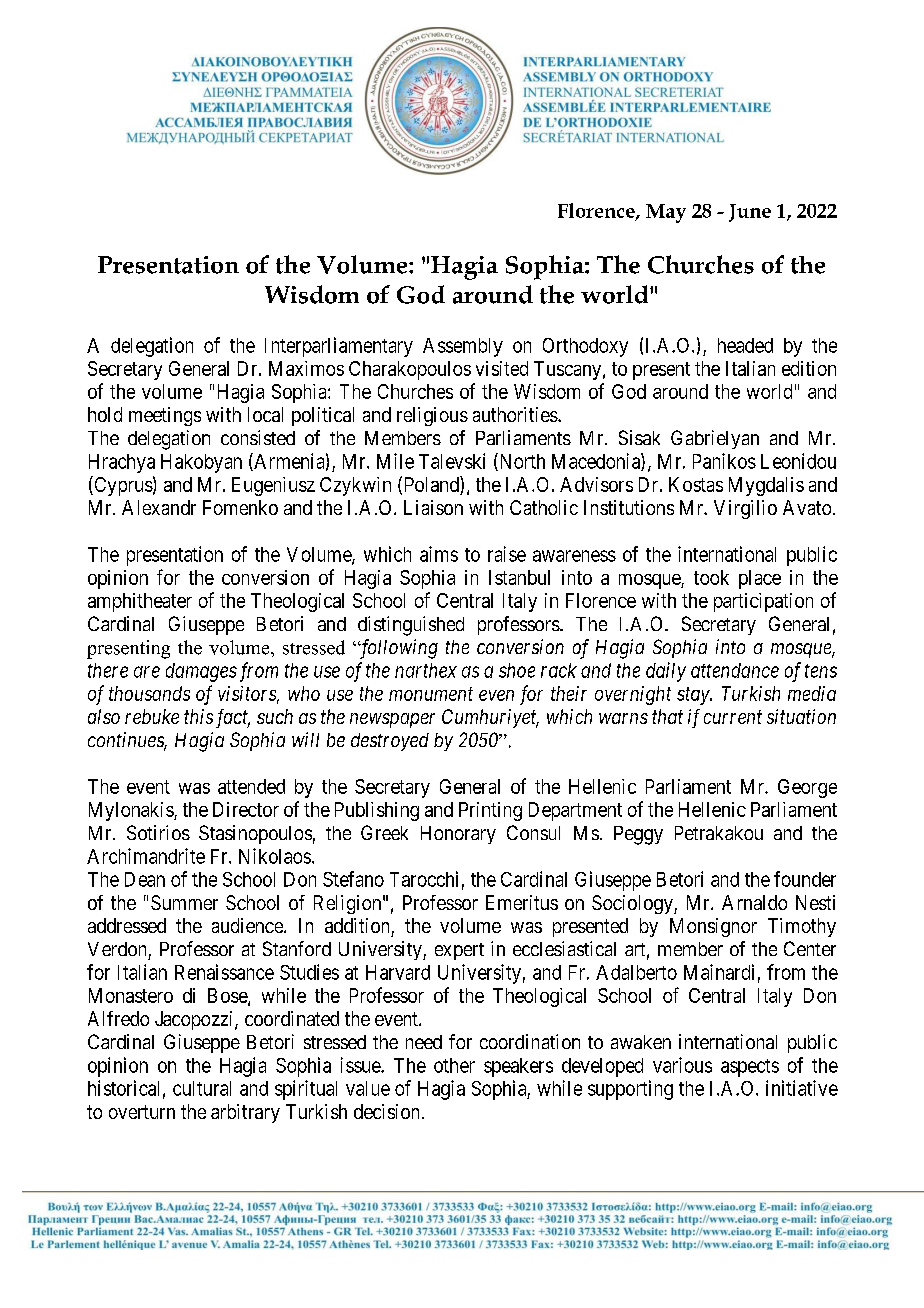 The image size is (924, 1308). I want to click on Director, so click(246, 809).
